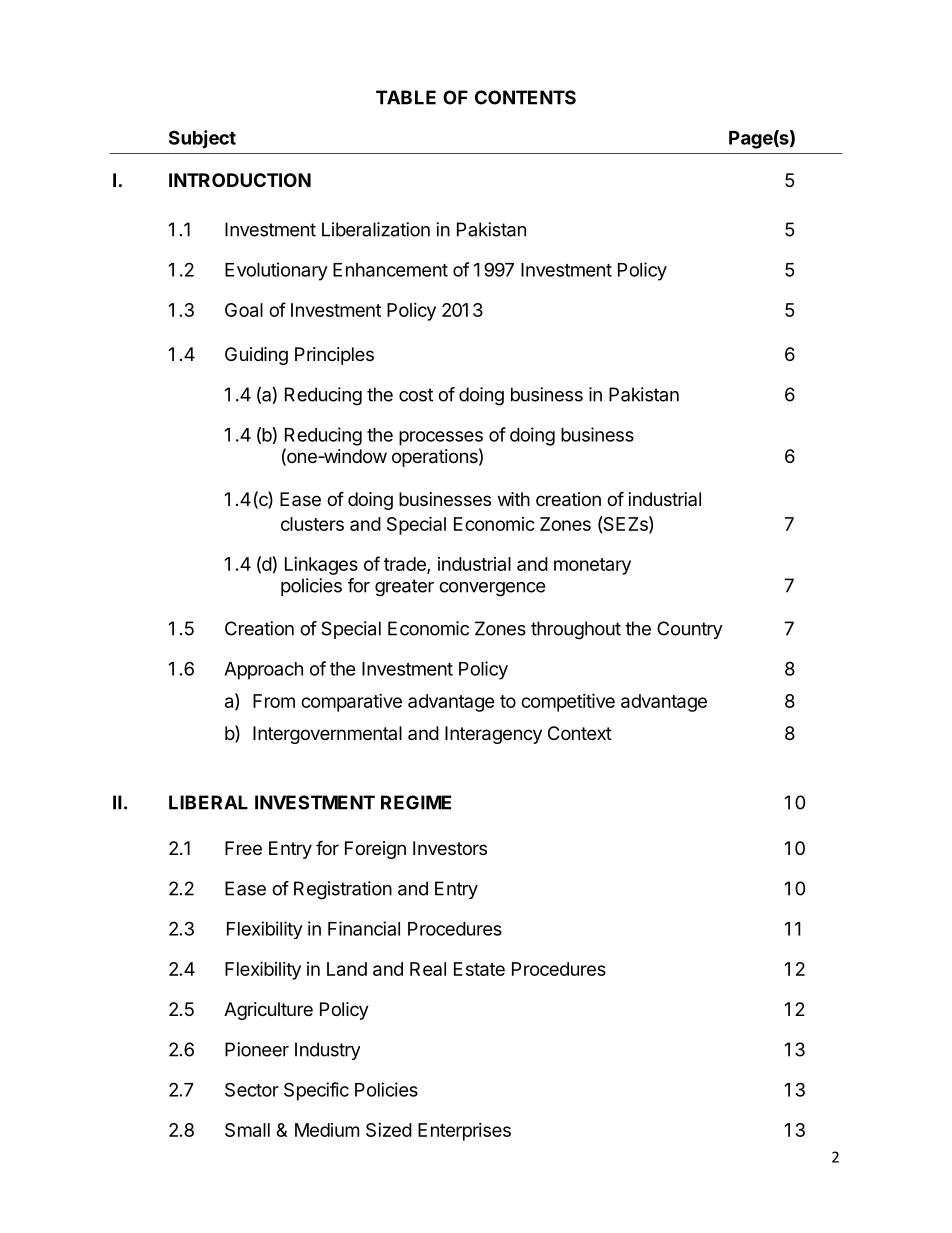  I want to click on Sector, so click(252, 1090).
